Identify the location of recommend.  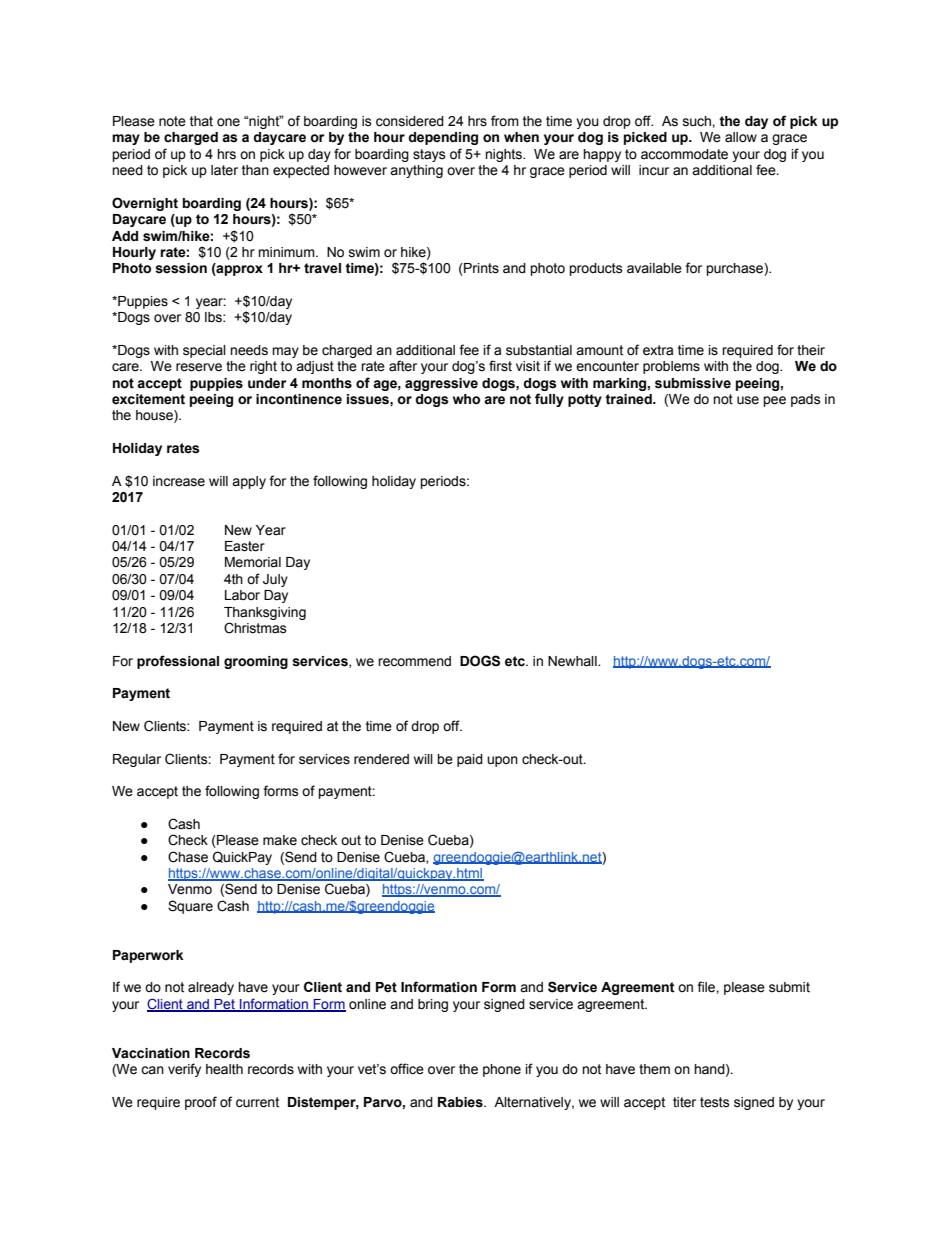
(414, 661).
